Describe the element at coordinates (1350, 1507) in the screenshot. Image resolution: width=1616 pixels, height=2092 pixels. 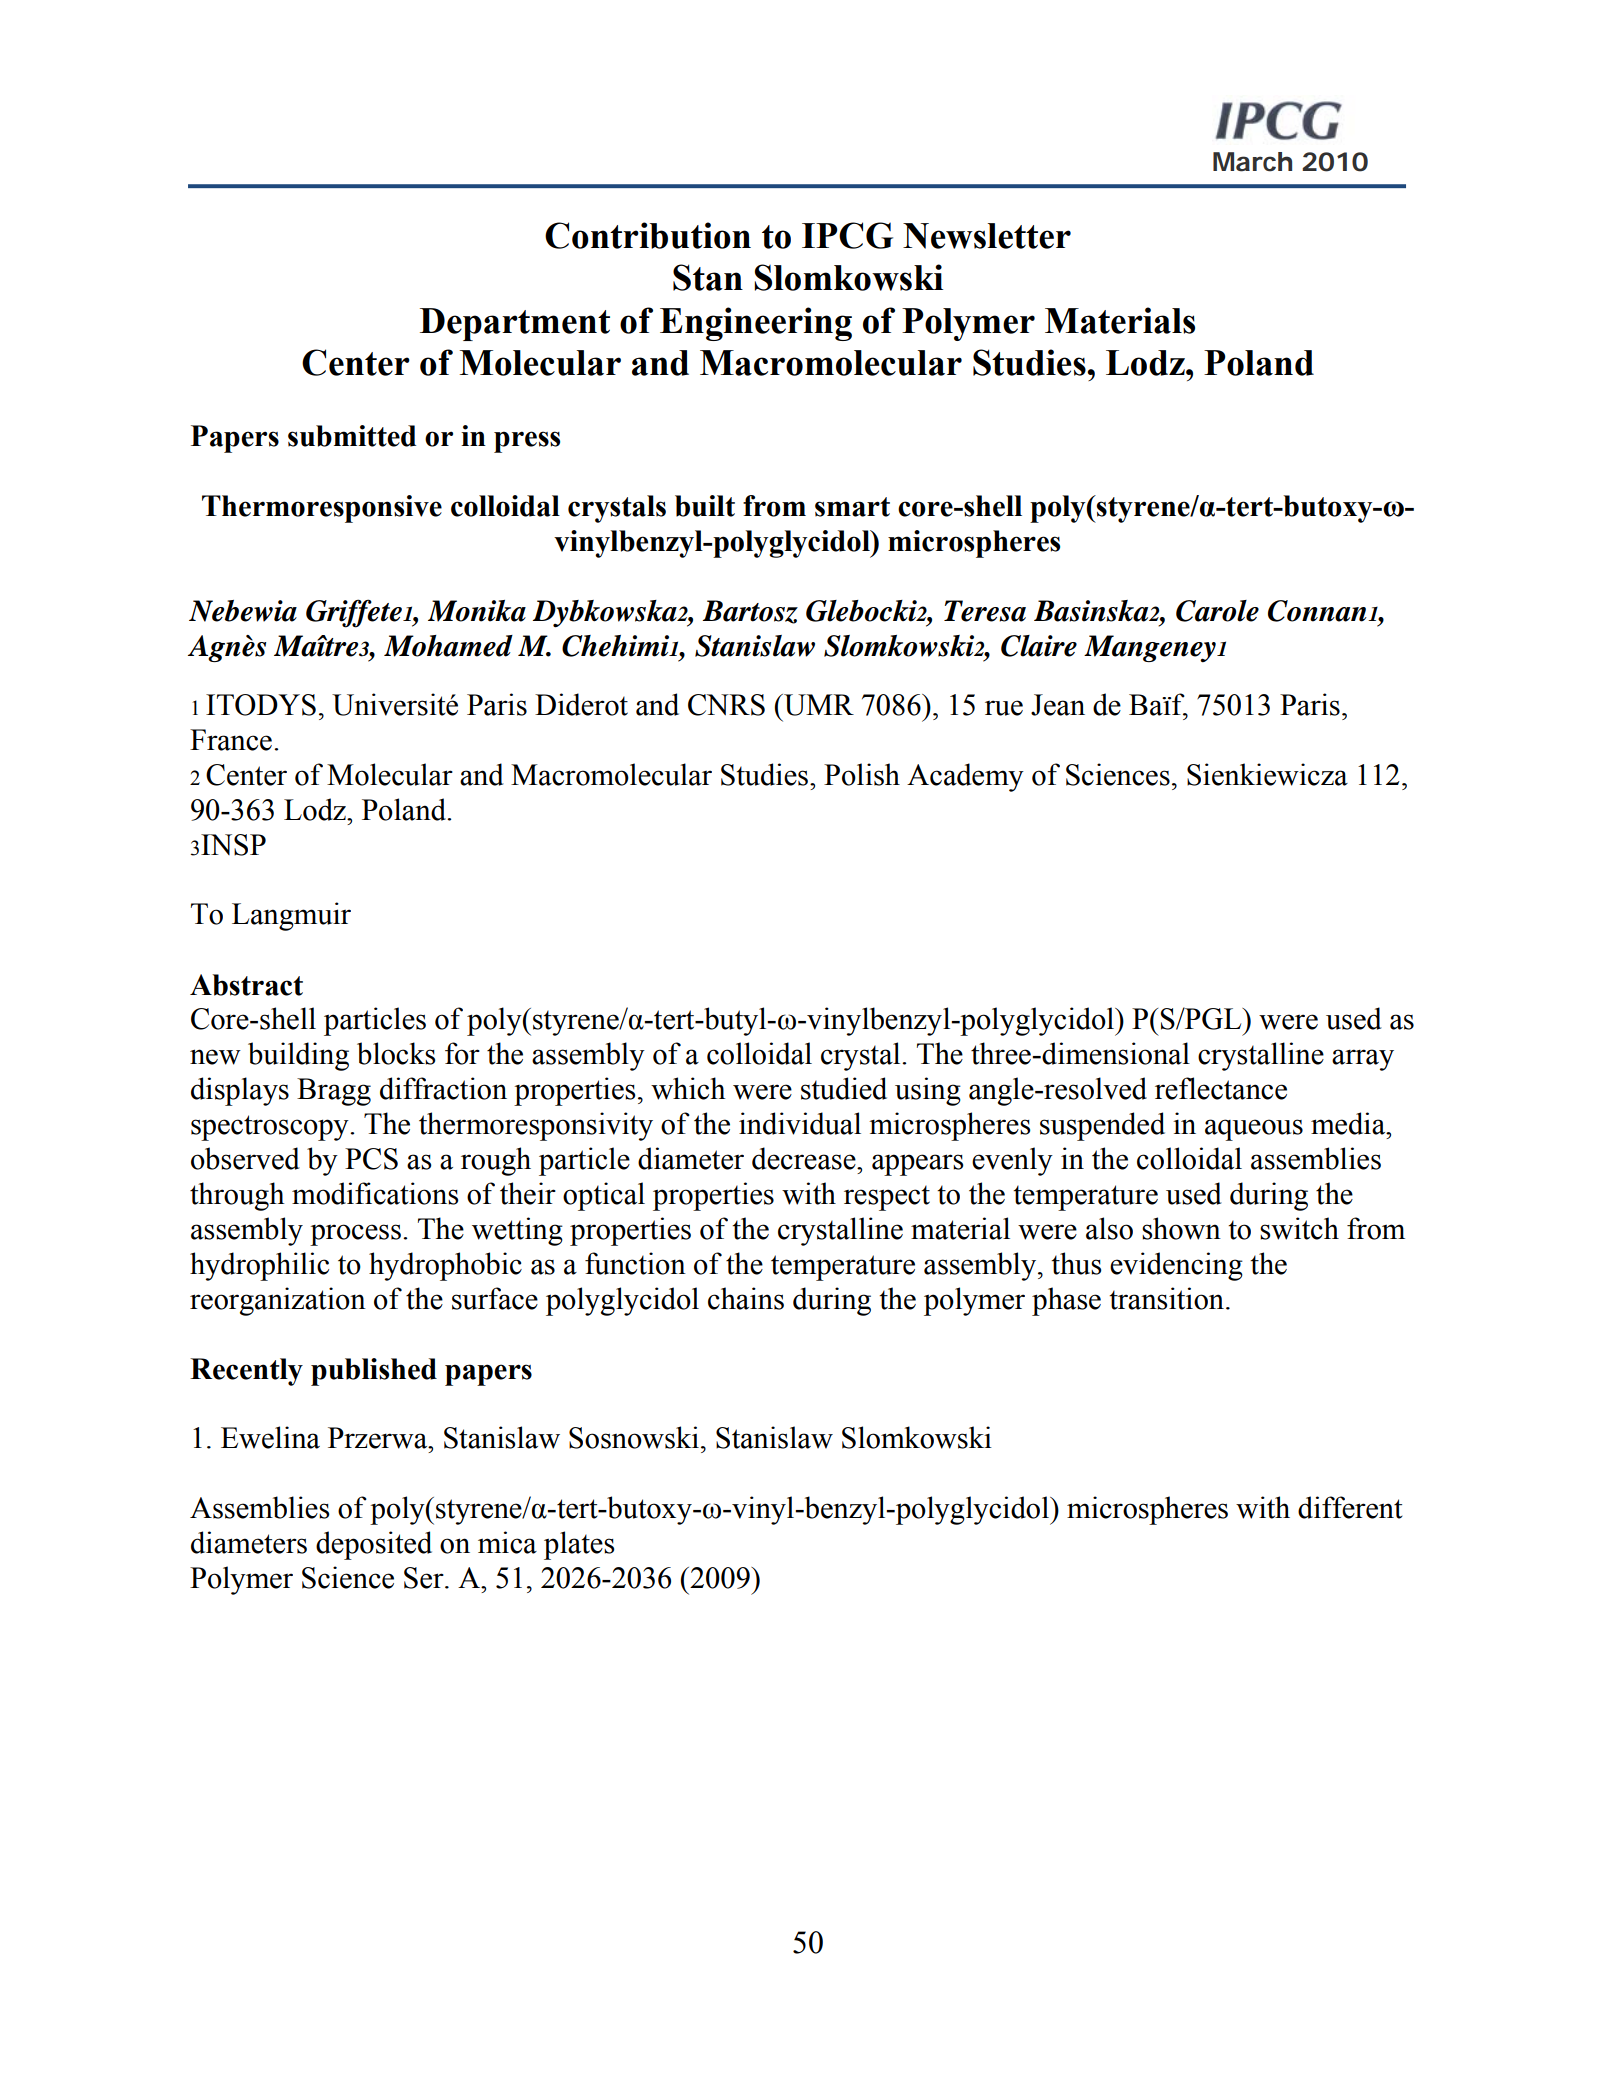
I see `different` at that location.
